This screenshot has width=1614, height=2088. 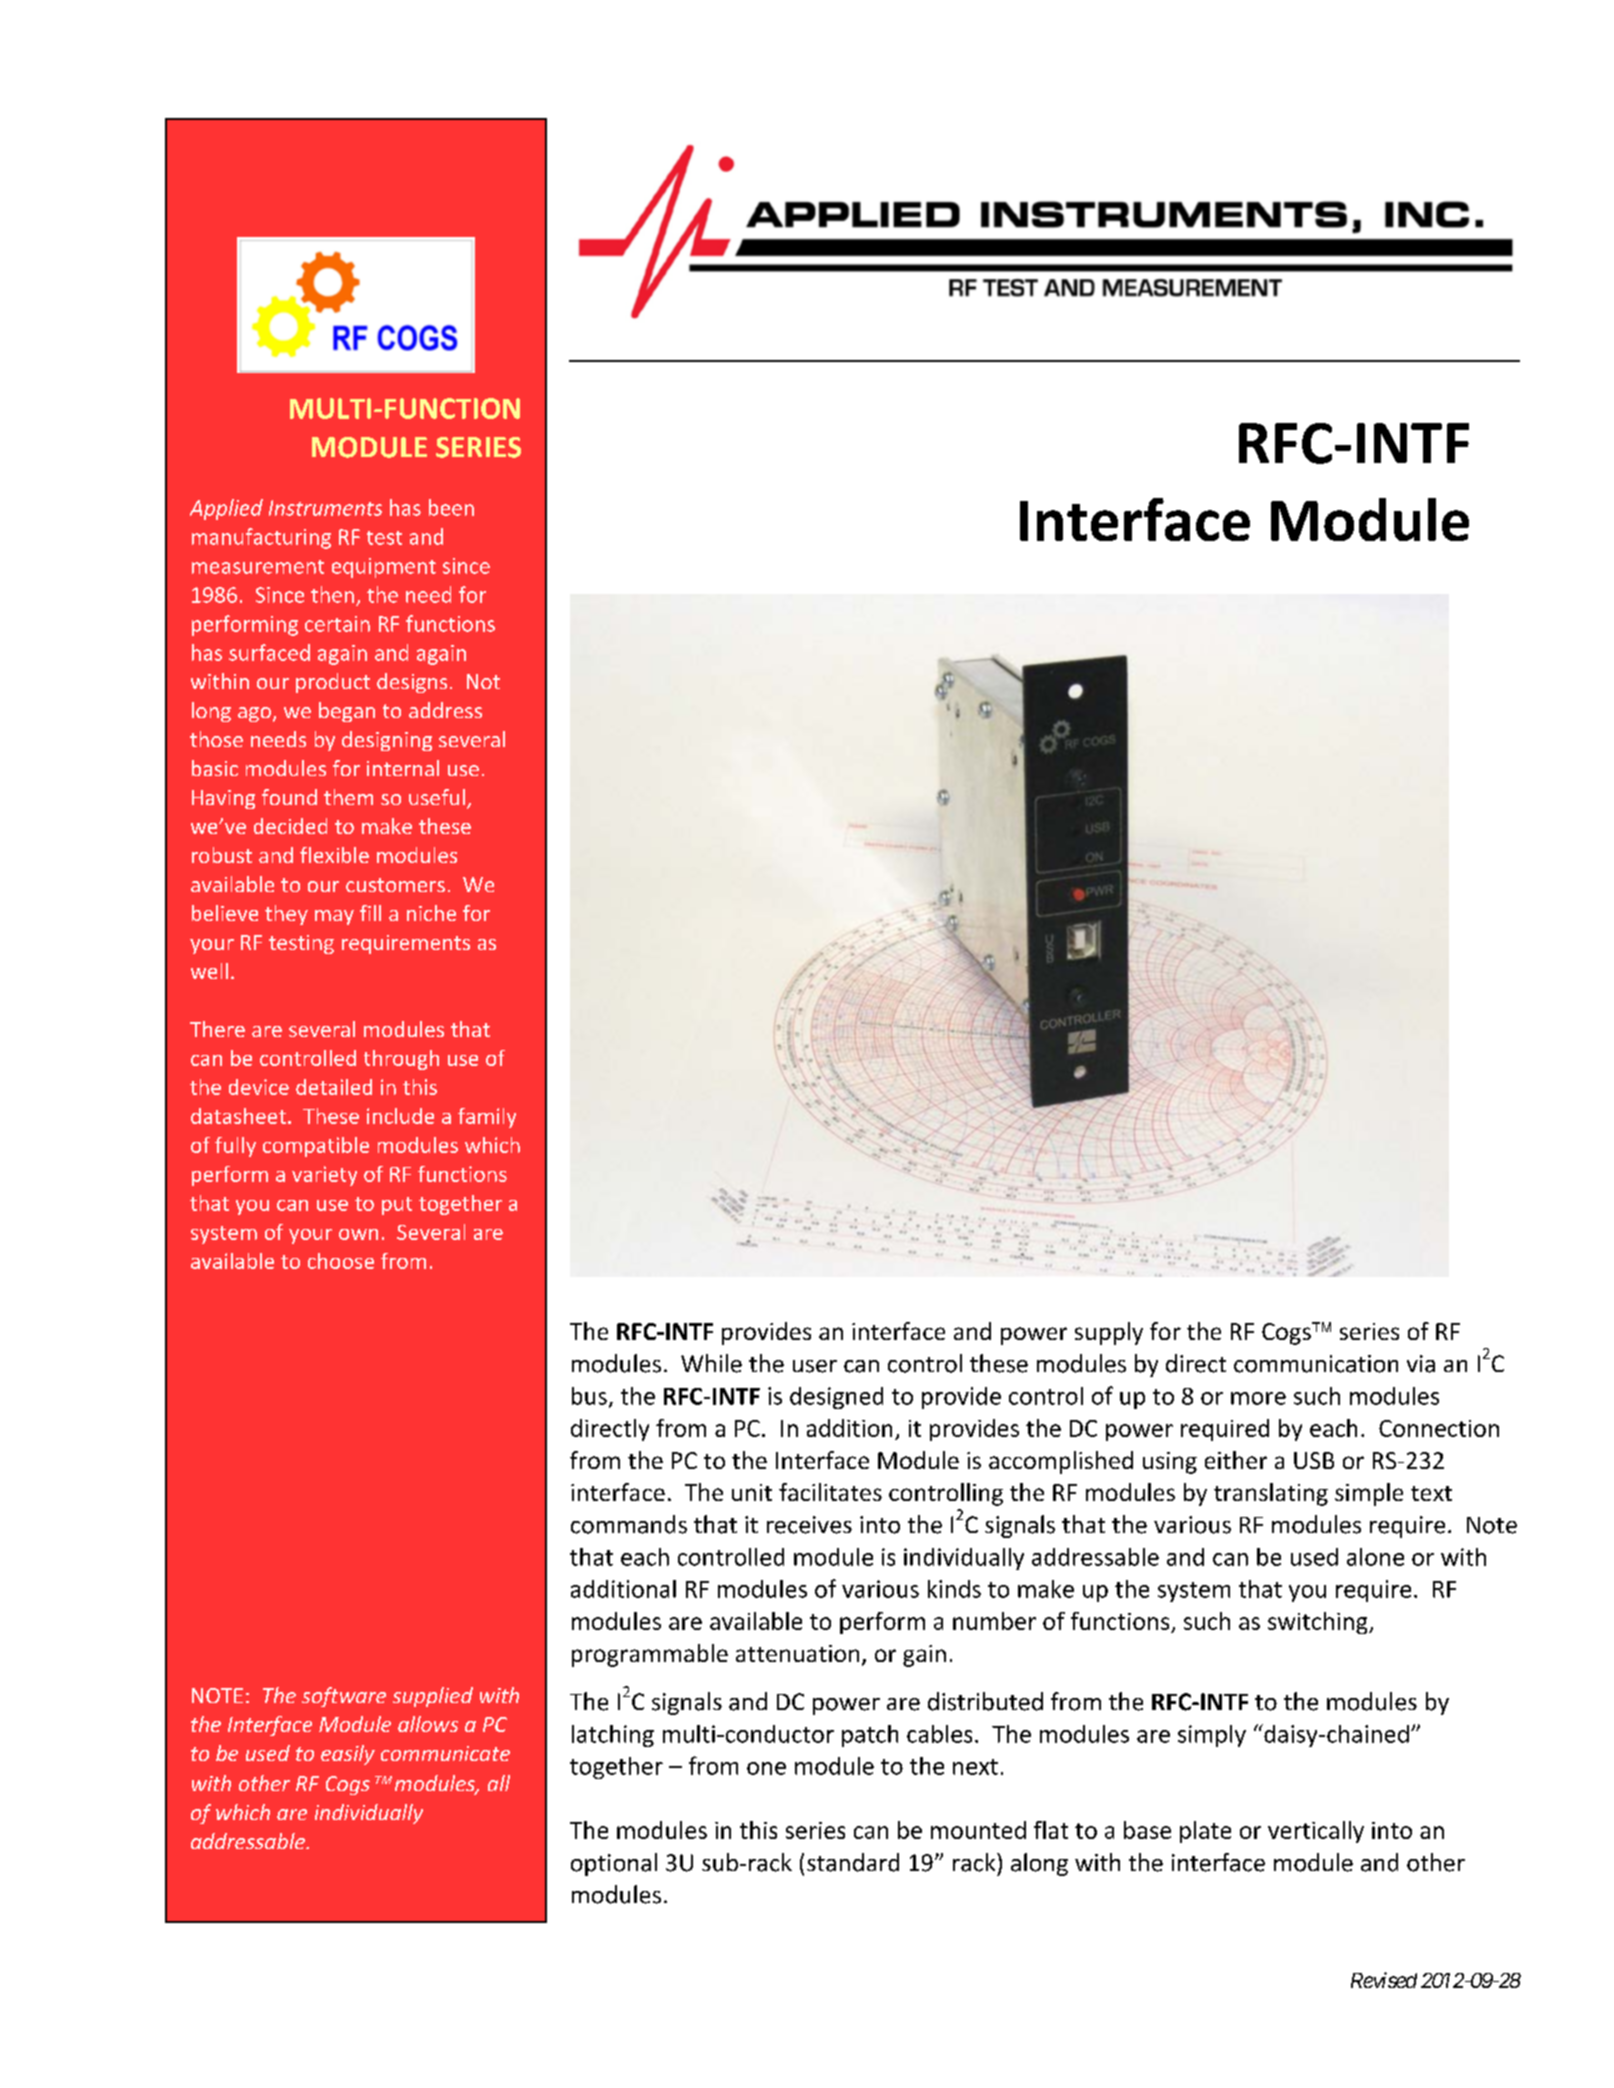 I want to click on been, so click(x=451, y=507).
